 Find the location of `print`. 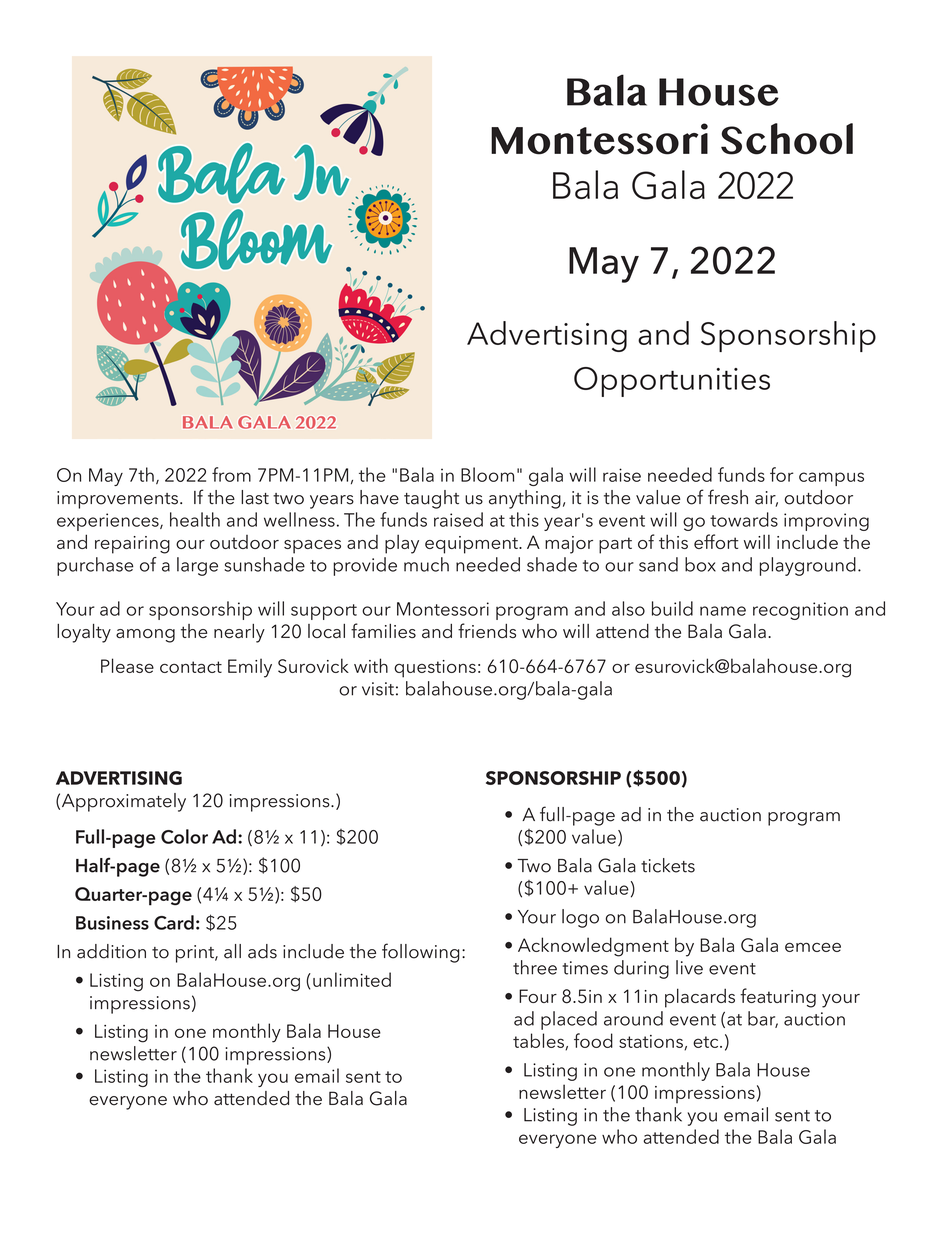

print is located at coordinates (196, 954).
